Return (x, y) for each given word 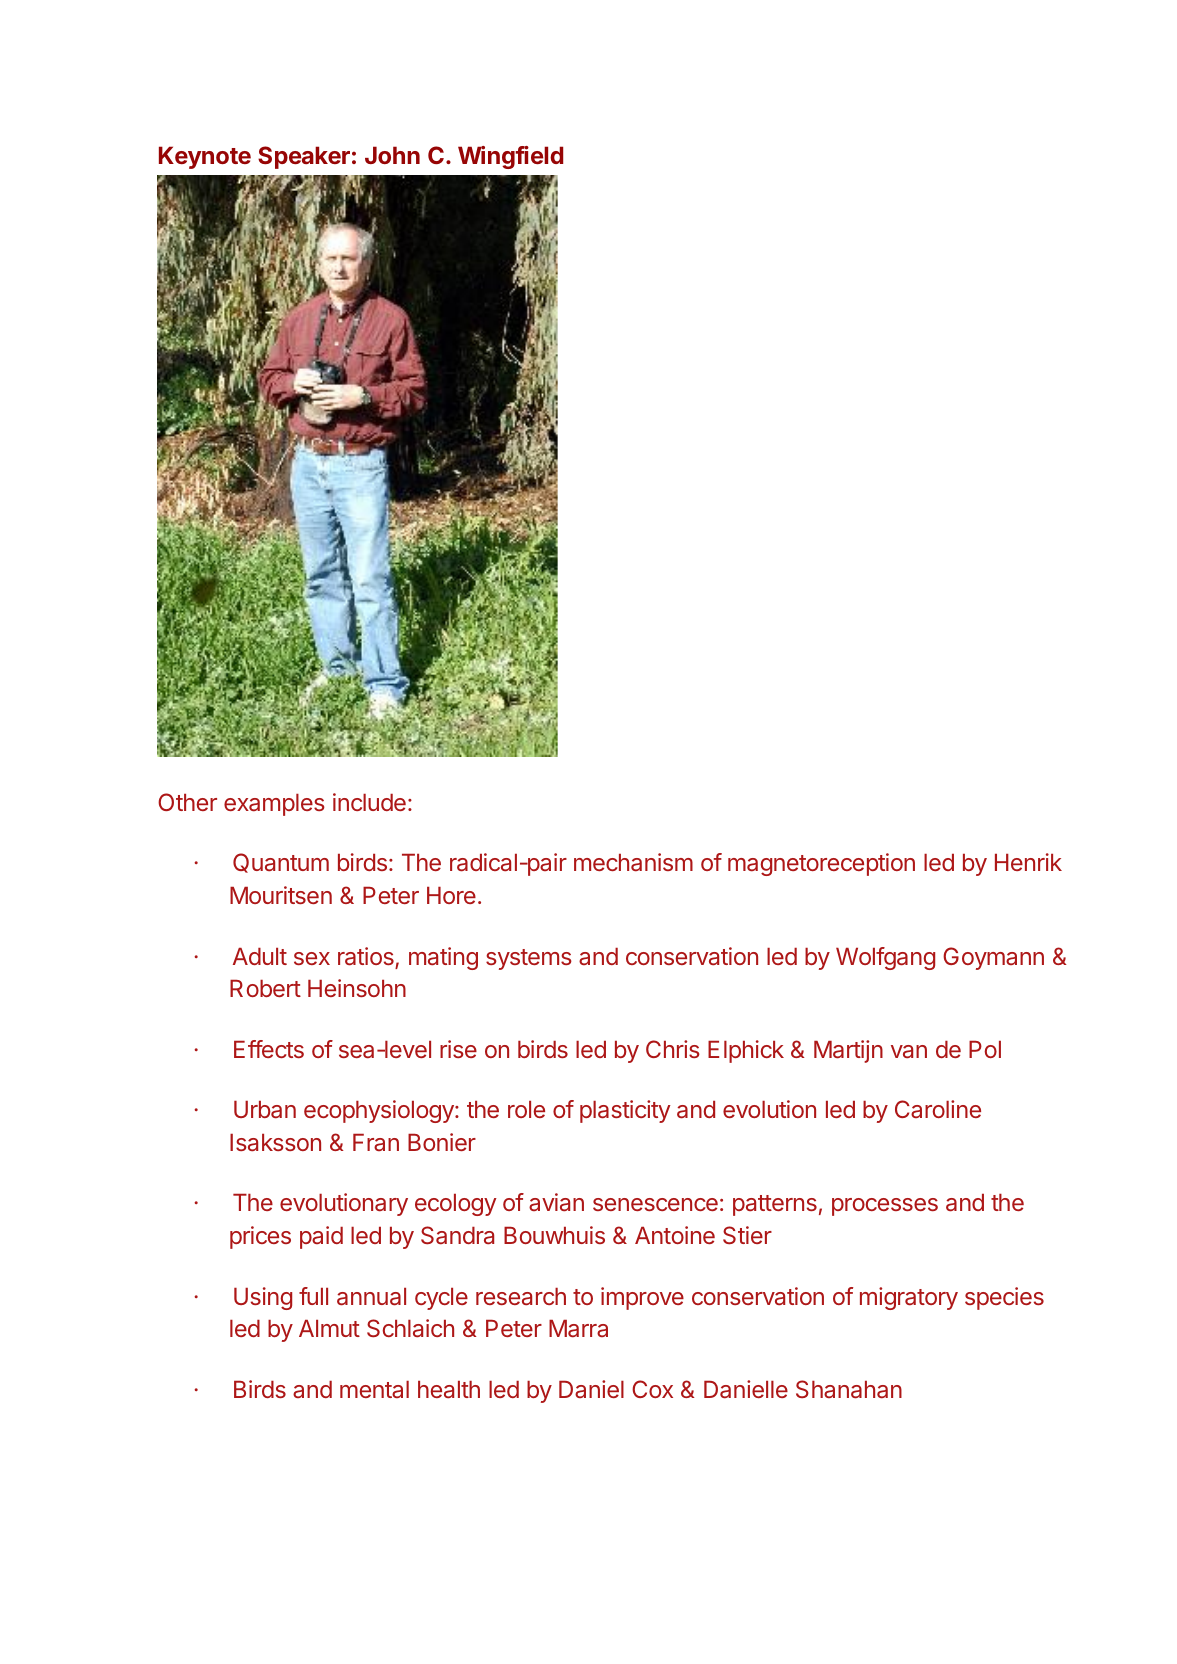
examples (274, 805)
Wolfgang (885, 958)
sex (312, 958)
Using (263, 1298)
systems (529, 959)
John (392, 155)
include (369, 802)
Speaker (304, 157)
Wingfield (510, 157)
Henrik (1028, 862)
